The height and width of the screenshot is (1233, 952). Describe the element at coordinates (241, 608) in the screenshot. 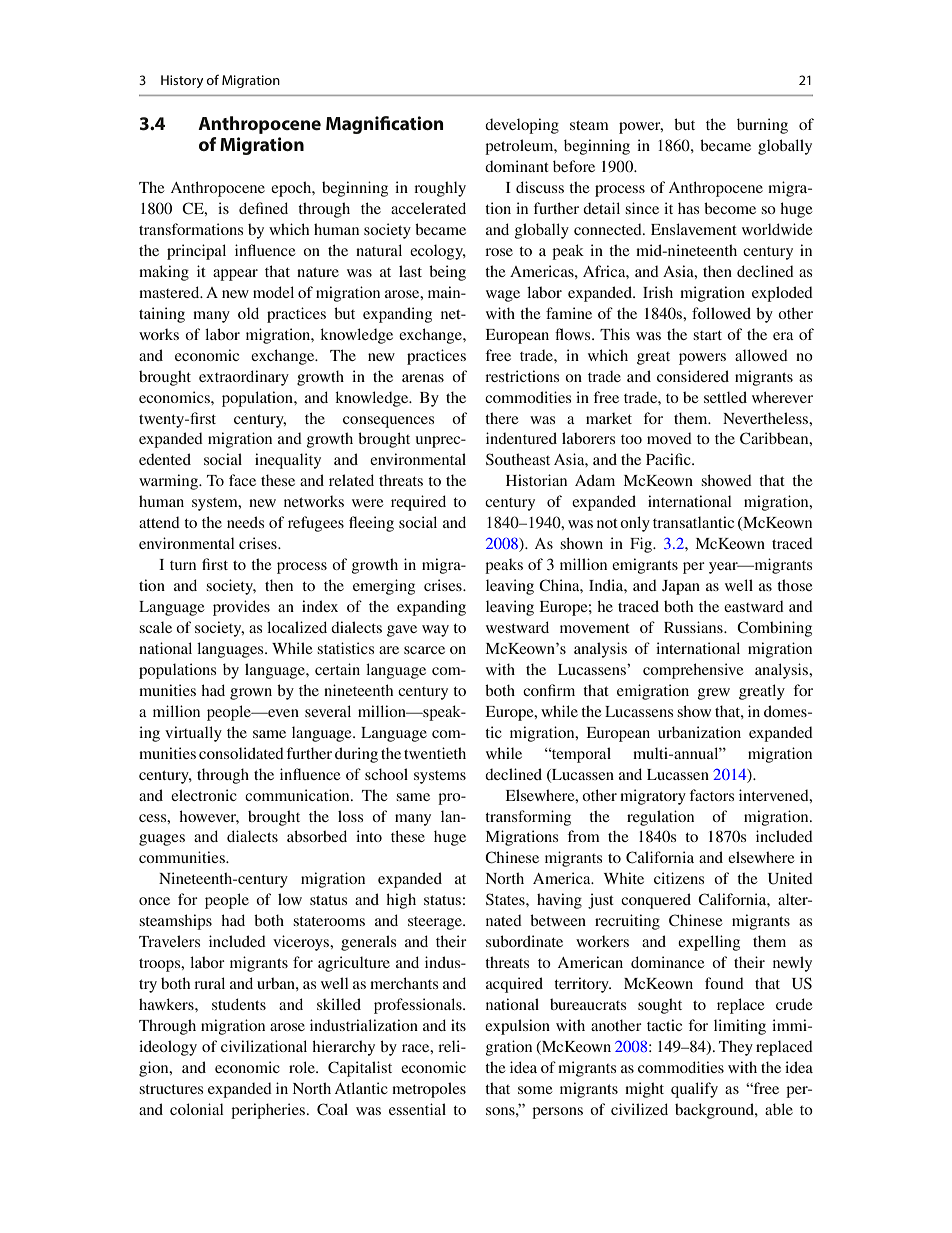

I see `provides` at that location.
